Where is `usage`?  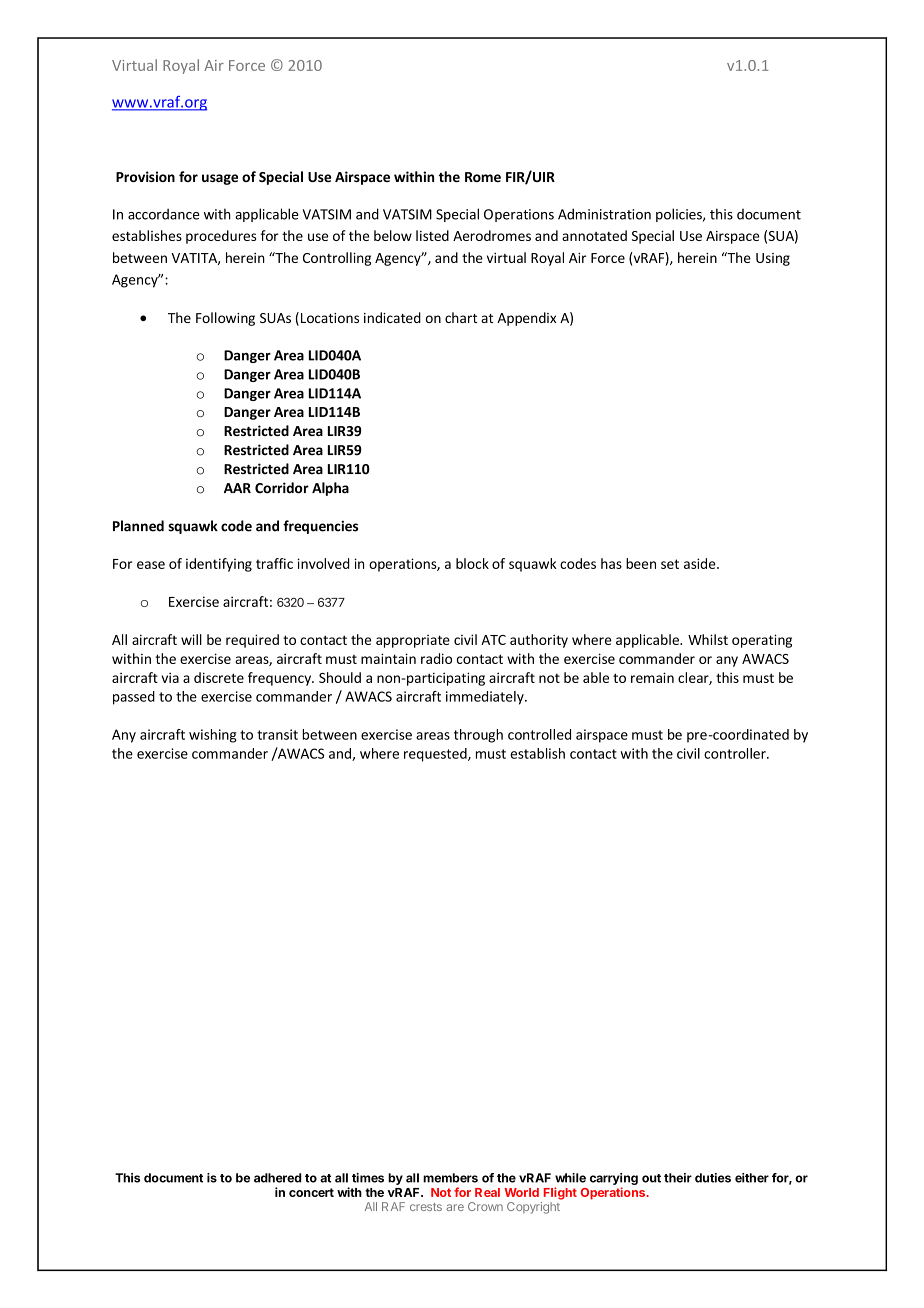
usage is located at coordinates (220, 179).
